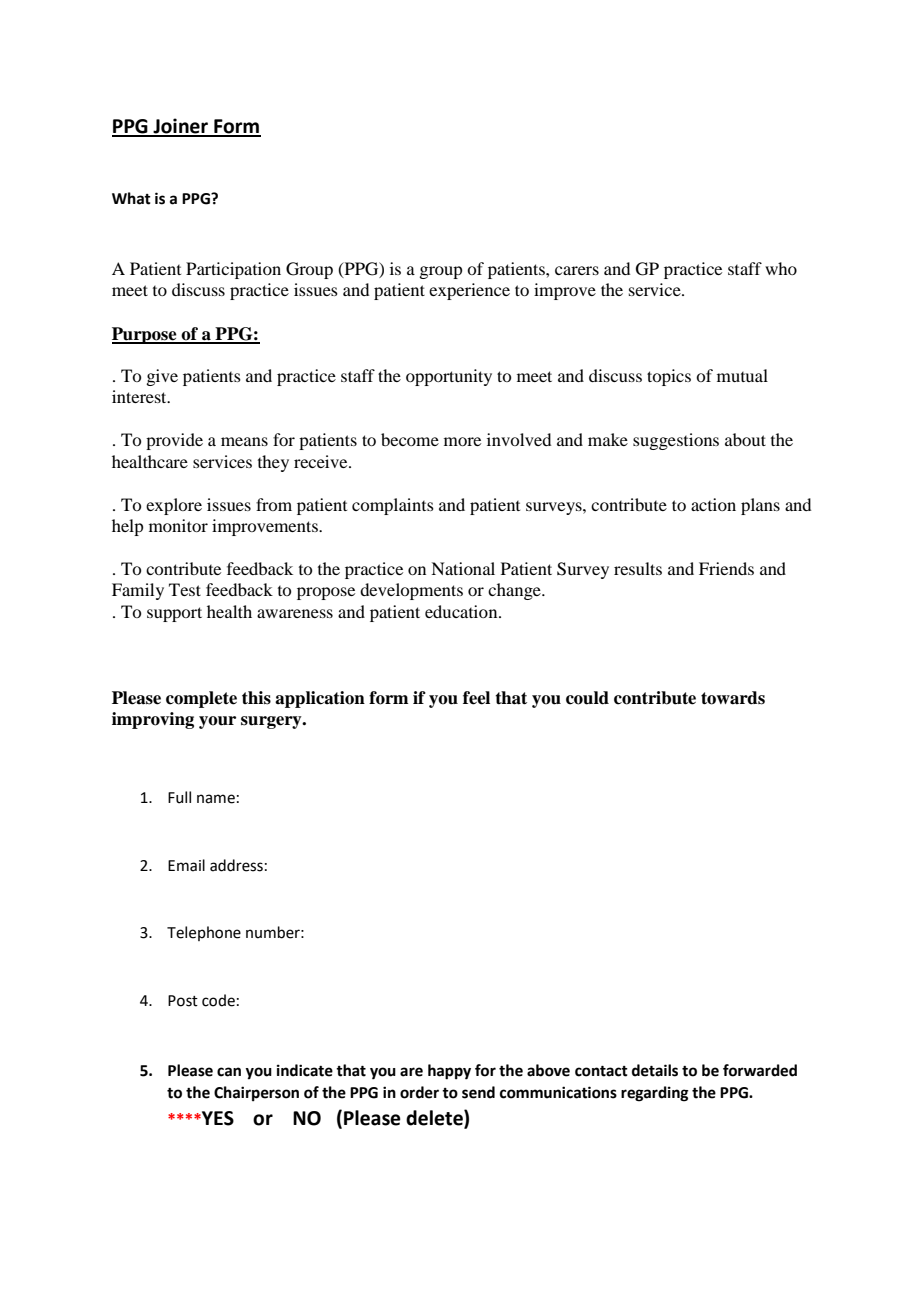 Image resolution: width=924 pixels, height=1308 pixels. I want to click on more, so click(462, 441).
